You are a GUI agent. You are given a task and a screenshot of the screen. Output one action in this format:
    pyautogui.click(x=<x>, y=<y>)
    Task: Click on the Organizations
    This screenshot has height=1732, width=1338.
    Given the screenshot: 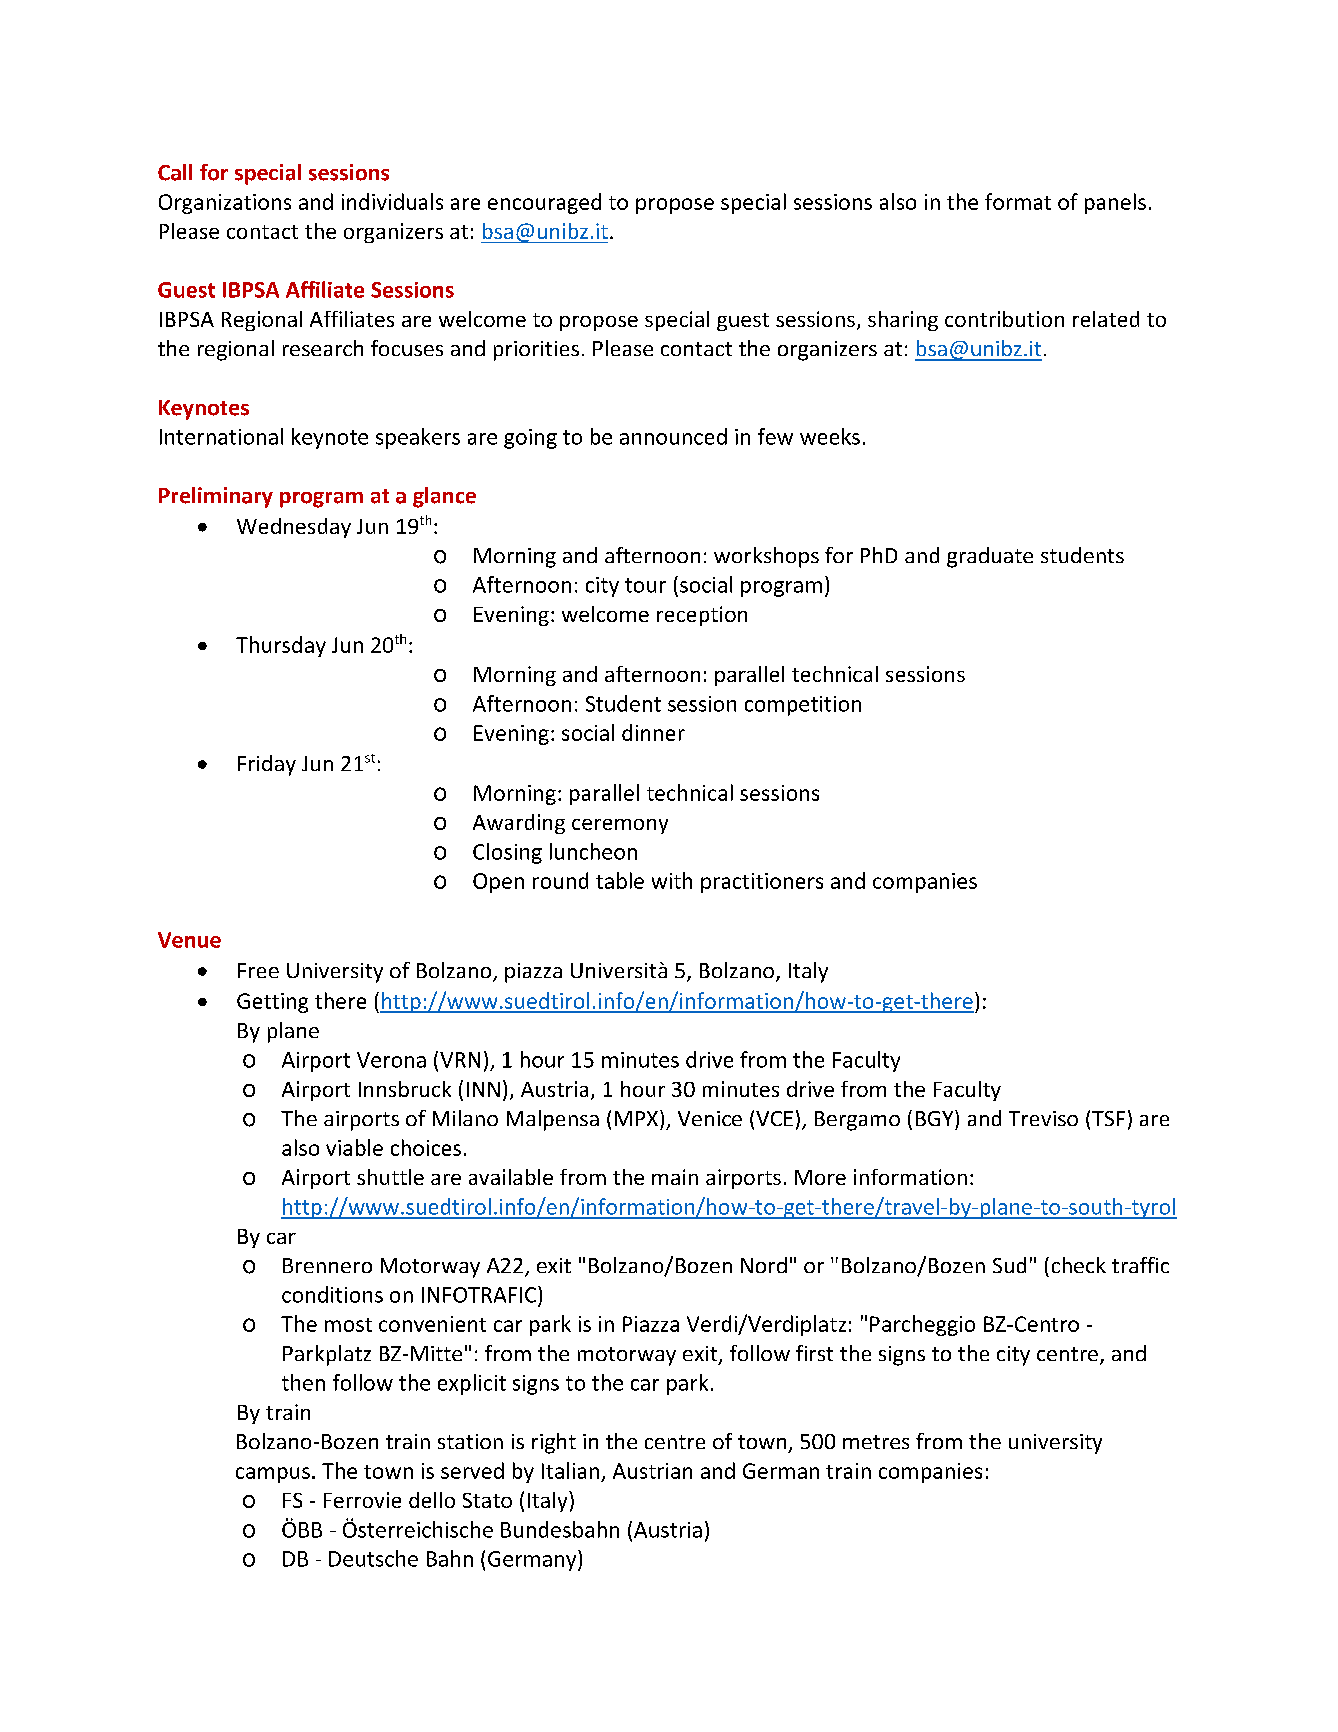 What is the action you would take?
    pyautogui.click(x=225, y=204)
